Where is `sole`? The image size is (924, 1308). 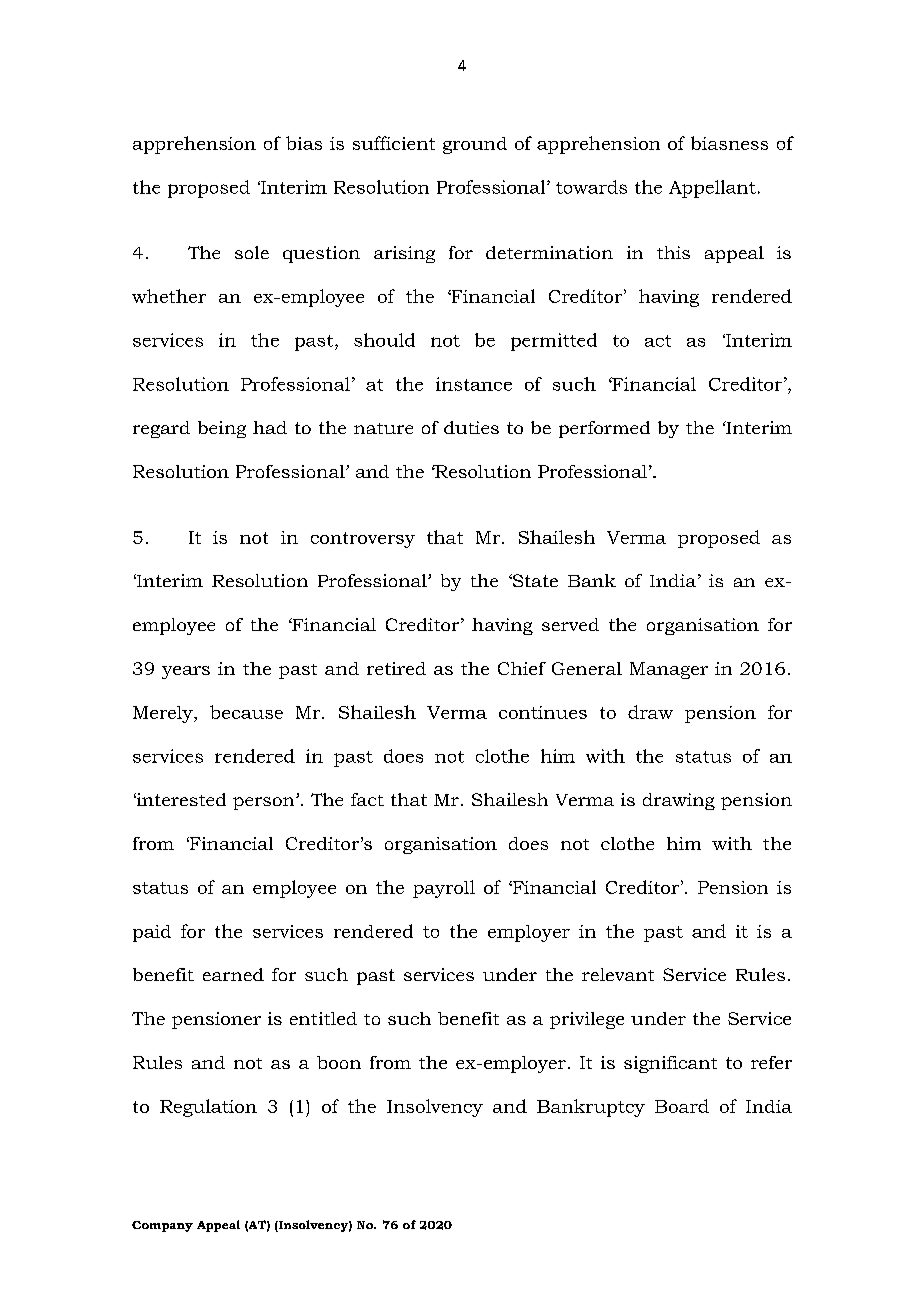
sole is located at coordinates (252, 252).
